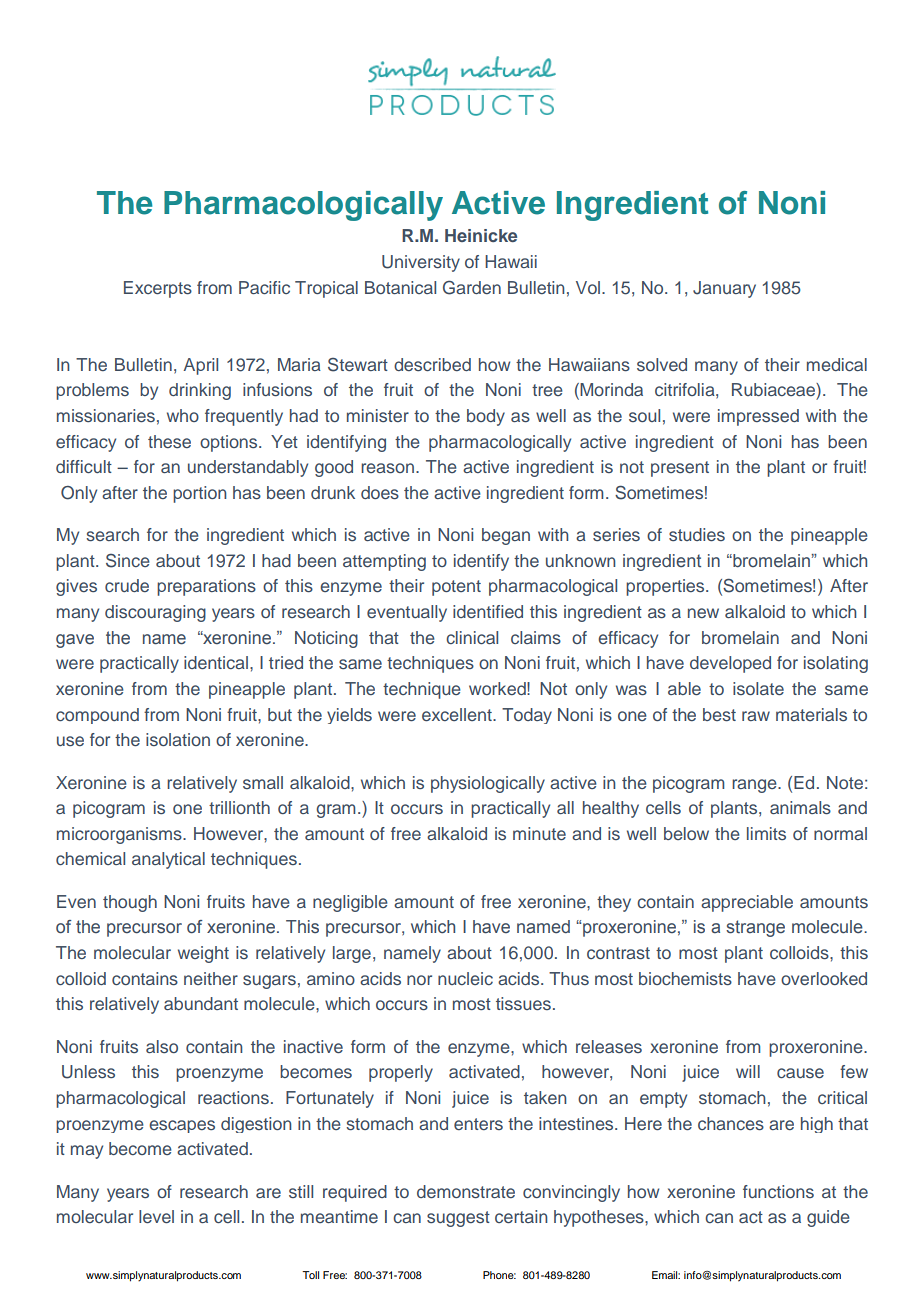 The width and height of the screenshot is (924, 1307). I want to click on animals, so click(800, 807).
